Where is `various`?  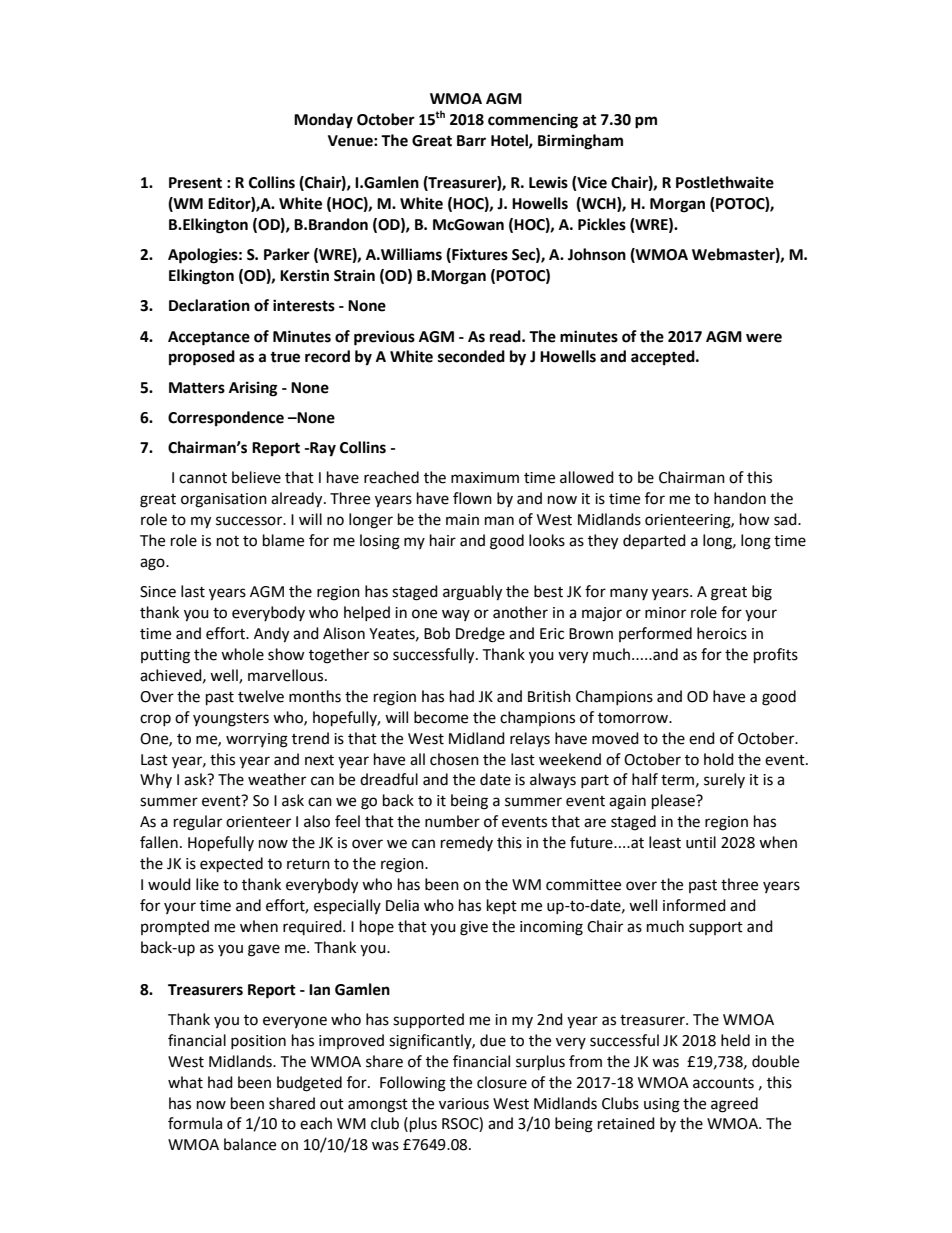 various is located at coordinates (464, 1104).
